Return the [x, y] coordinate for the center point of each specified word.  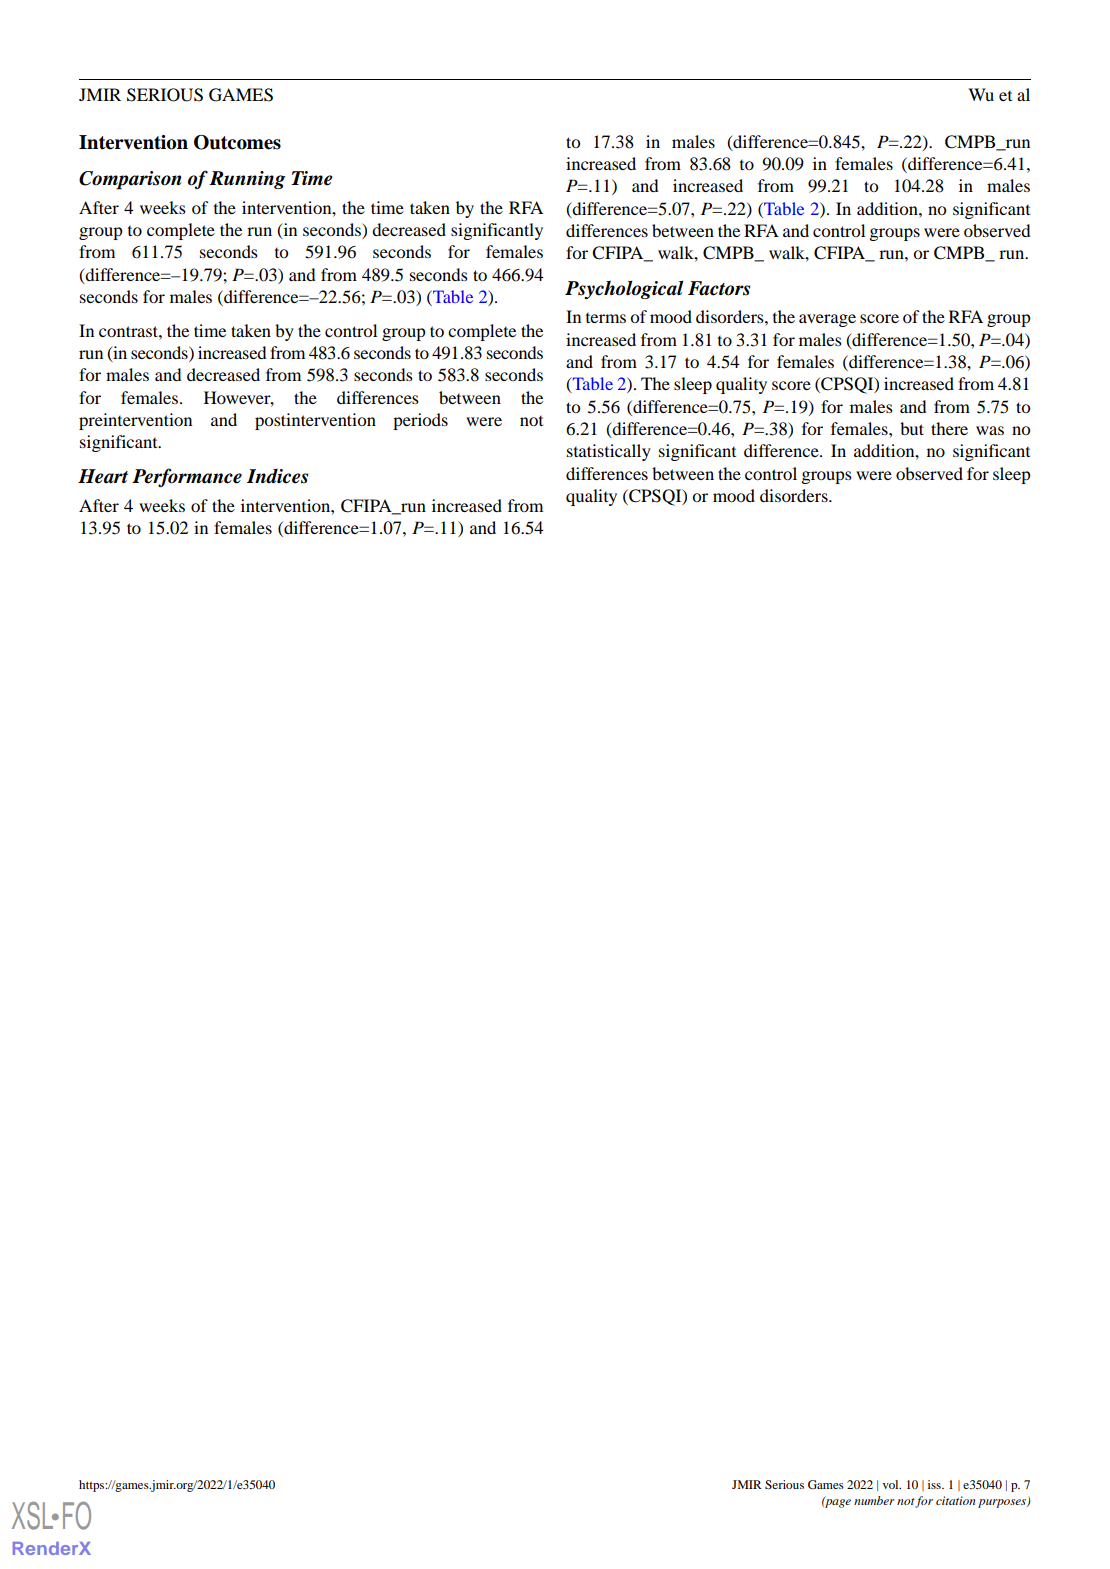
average [827, 320]
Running [247, 180]
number [874, 1500]
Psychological [624, 289]
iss [935, 1484]
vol [892, 1484]
